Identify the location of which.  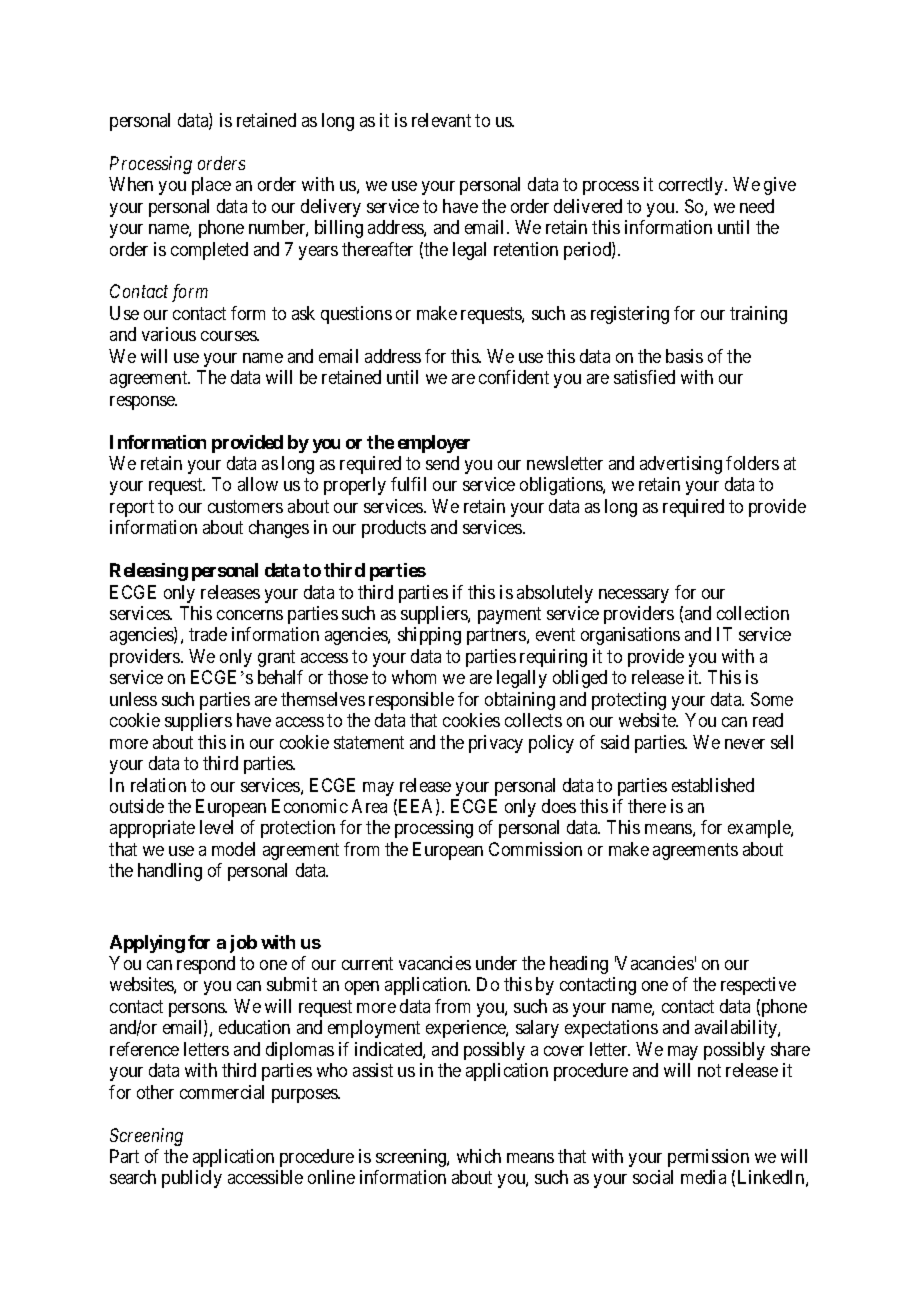
(479, 1156).
